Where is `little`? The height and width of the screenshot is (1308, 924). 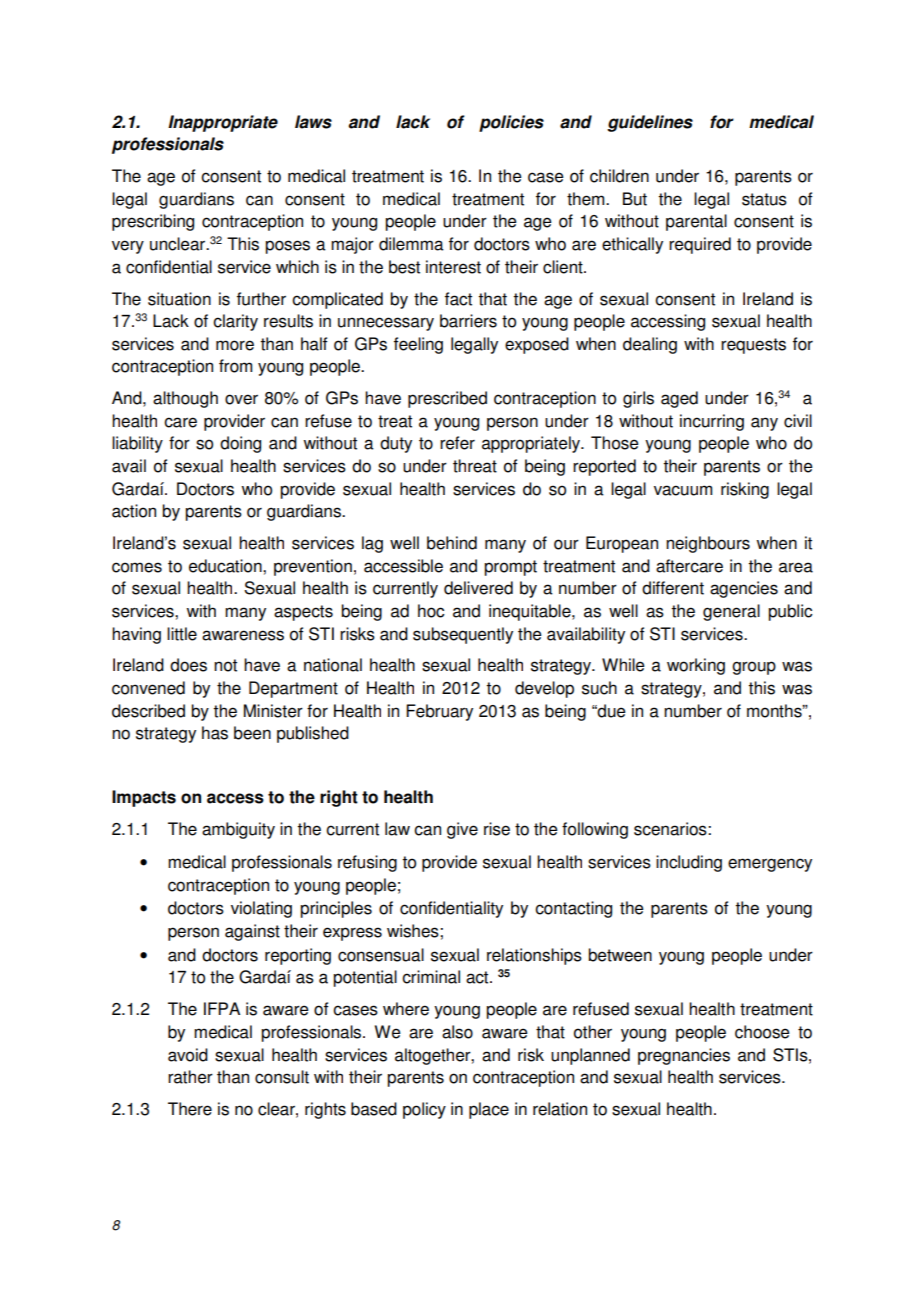 little is located at coordinates (182, 634).
